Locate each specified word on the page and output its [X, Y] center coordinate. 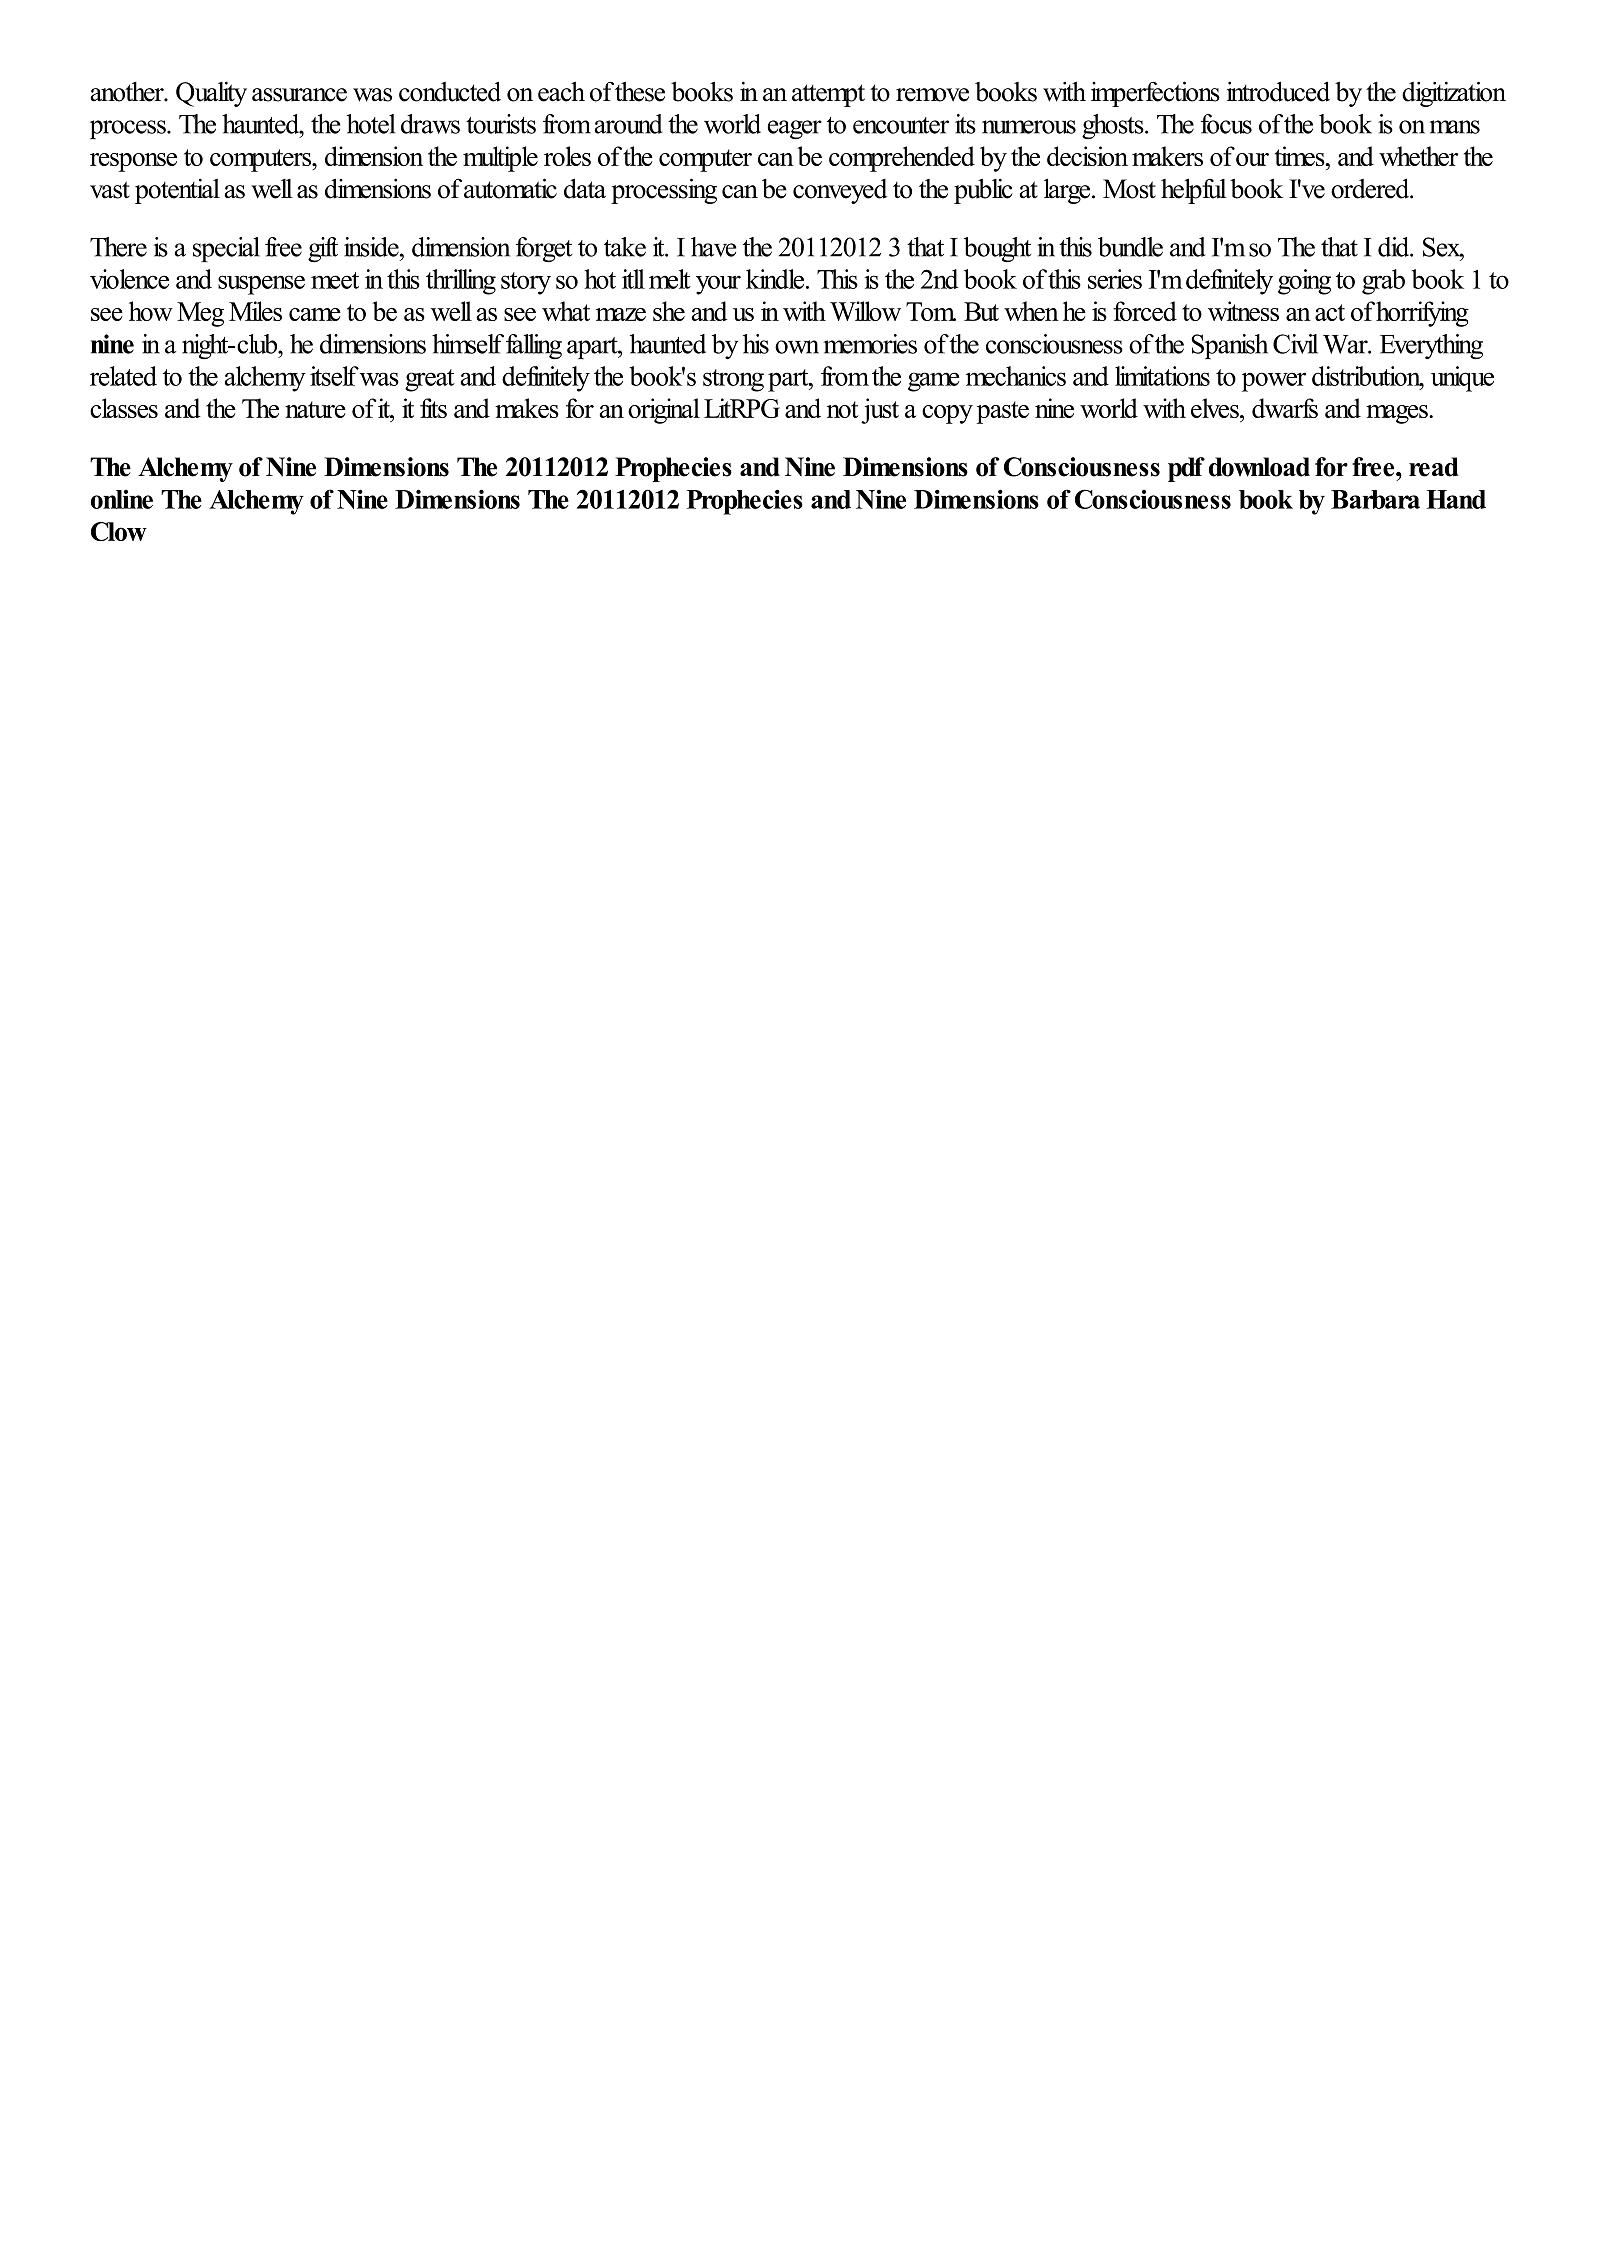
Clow [119, 531]
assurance [299, 95]
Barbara [1375, 499]
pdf [1186, 469]
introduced [1278, 91]
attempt [828, 95]
